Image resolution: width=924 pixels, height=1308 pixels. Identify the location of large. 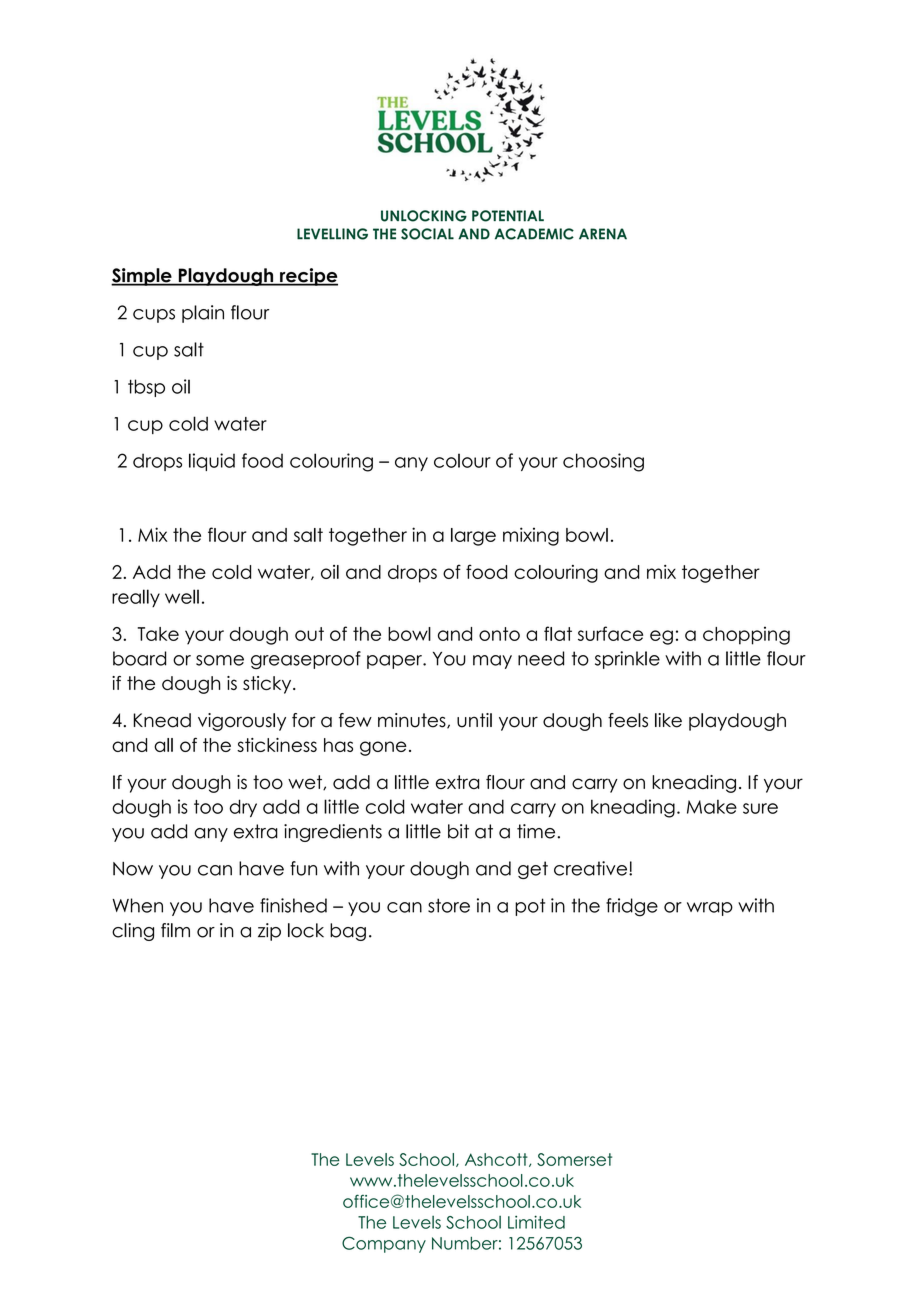
(473, 537).
